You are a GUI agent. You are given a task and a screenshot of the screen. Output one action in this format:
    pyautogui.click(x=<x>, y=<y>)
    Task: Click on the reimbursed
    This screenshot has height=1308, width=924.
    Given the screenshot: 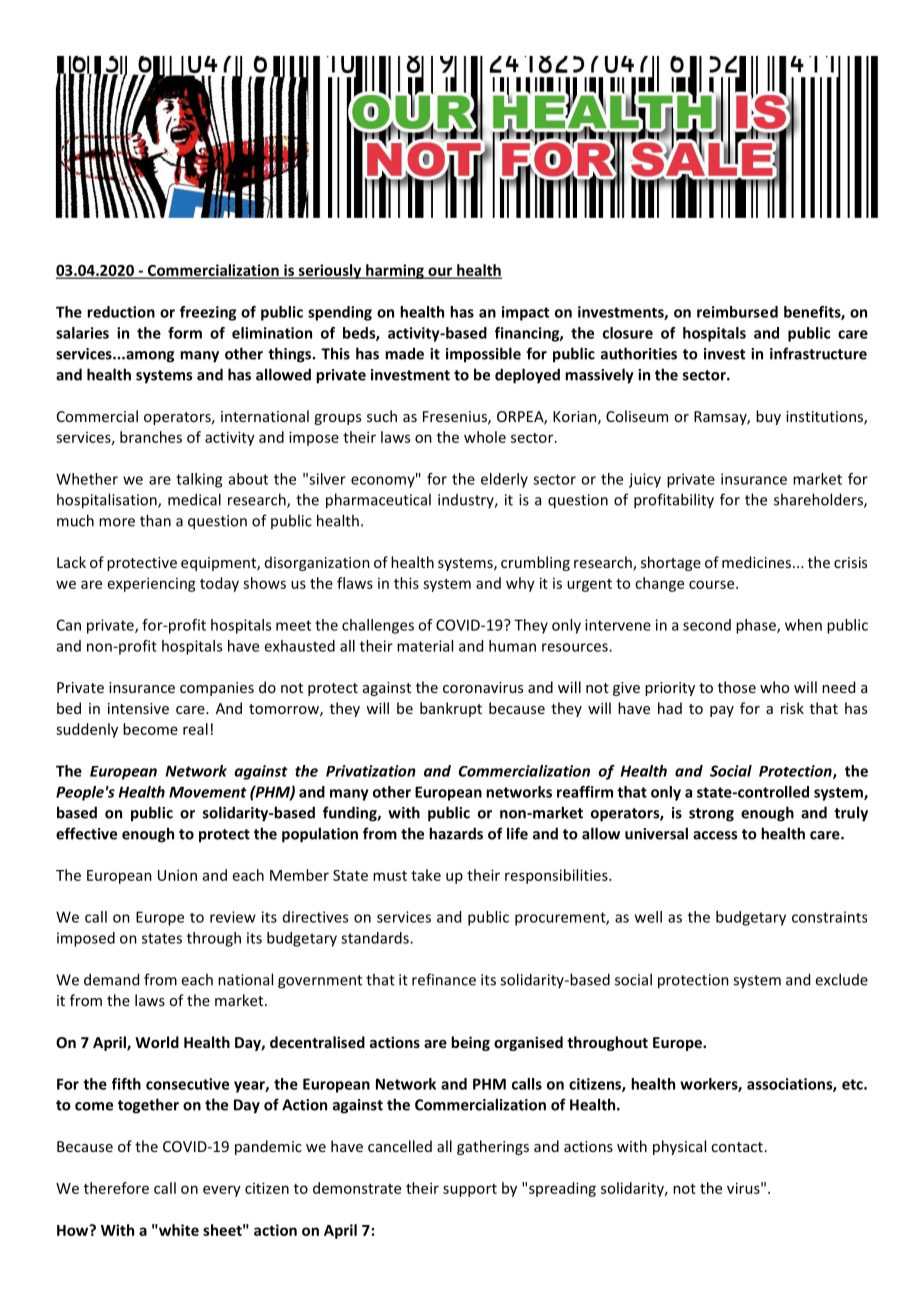 What is the action you would take?
    pyautogui.click(x=737, y=312)
